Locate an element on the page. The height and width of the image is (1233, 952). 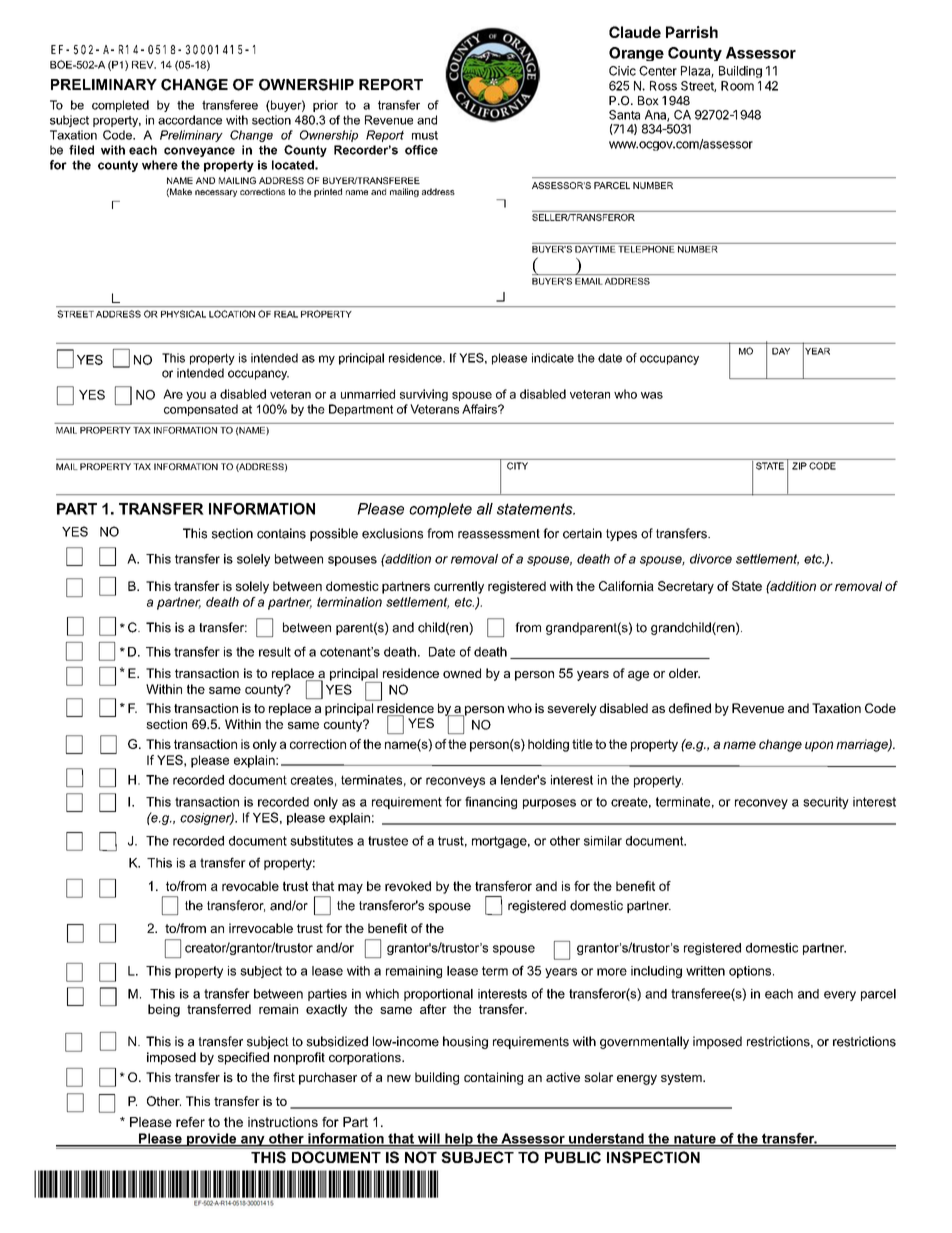
refer is located at coordinates (190, 1122).
